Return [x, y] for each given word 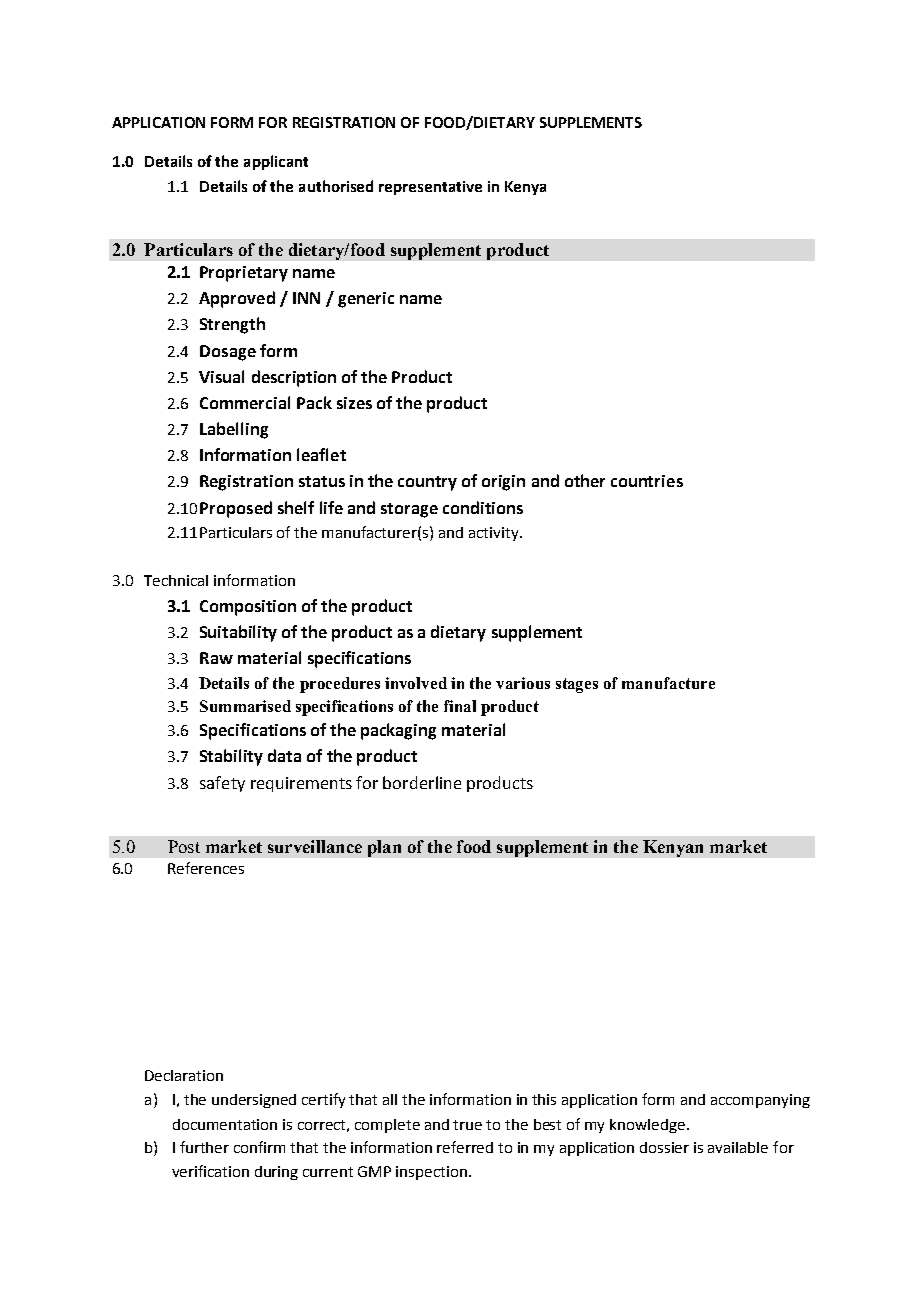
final [460, 706]
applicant [276, 162]
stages [577, 685]
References [206, 868]
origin [503, 483]
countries [647, 481]
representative [430, 188]
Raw [216, 658]
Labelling [234, 430]
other [585, 480]
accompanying [760, 1101]
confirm [259, 1147]
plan [384, 848]
